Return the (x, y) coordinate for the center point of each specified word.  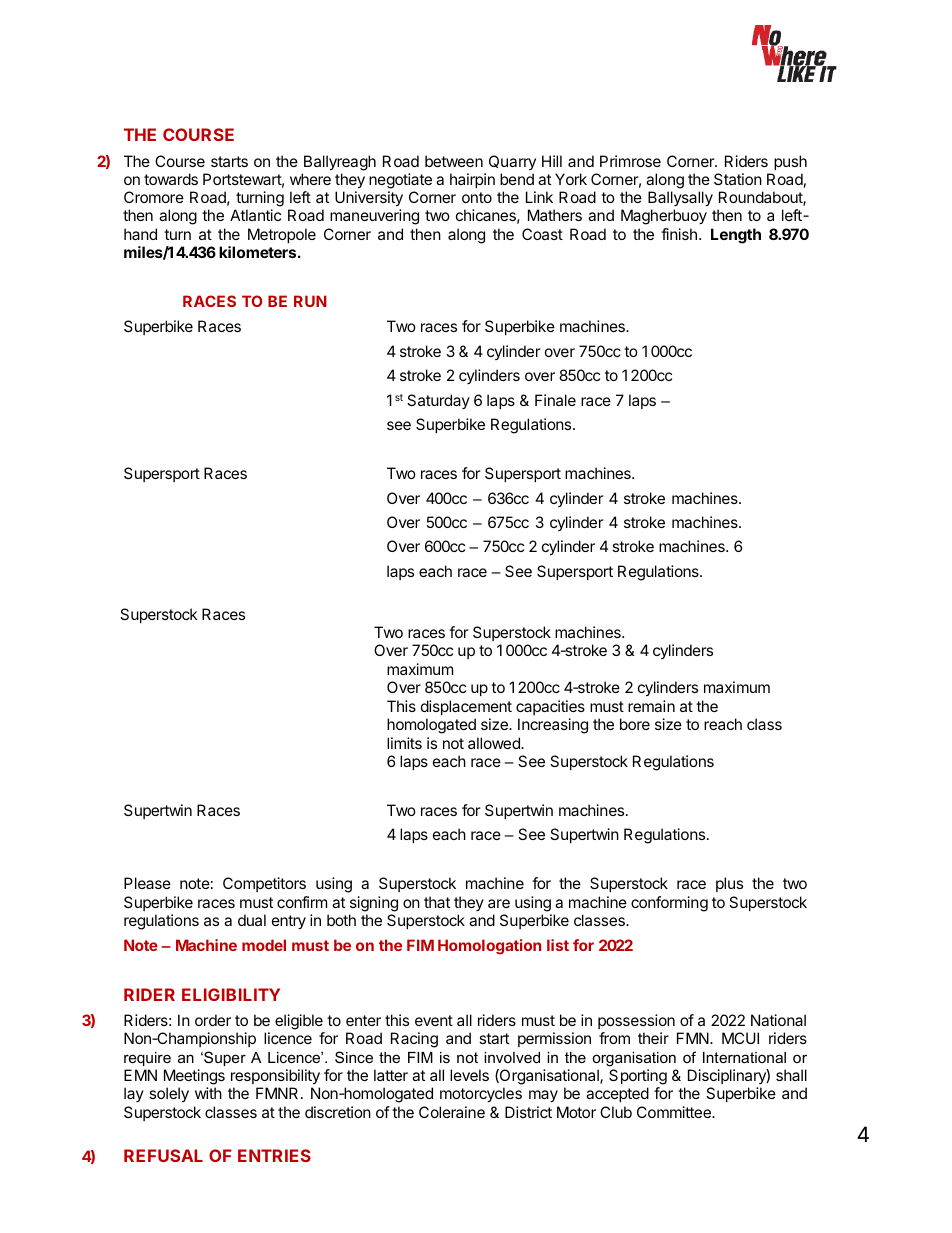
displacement (466, 707)
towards (171, 179)
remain (651, 706)
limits (404, 743)
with (208, 1093)
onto (477, 197)
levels (469, 1075)
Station (738, 179)
